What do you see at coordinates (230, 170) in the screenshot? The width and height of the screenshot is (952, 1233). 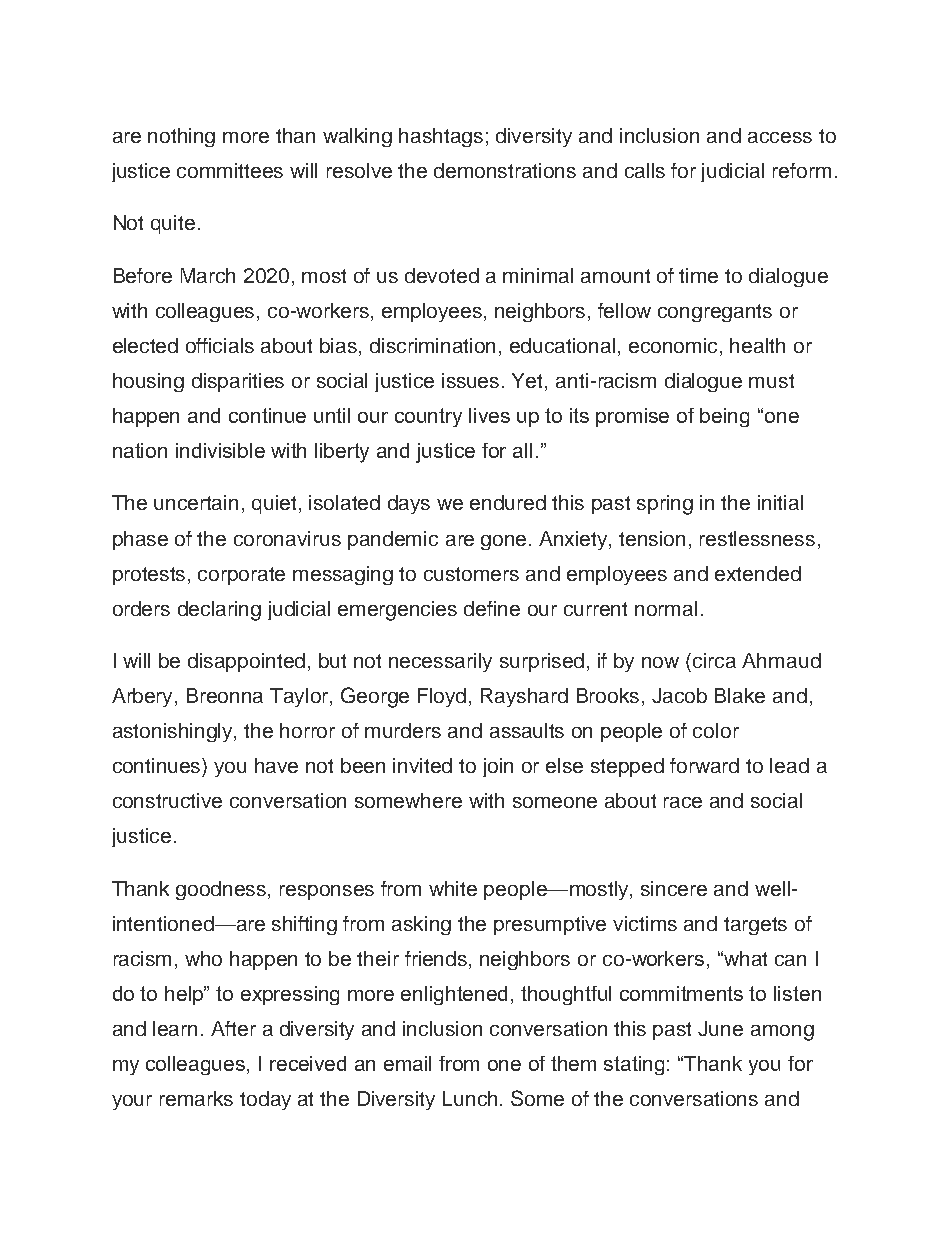 I see `committees` at bounding box center [230, 170].
